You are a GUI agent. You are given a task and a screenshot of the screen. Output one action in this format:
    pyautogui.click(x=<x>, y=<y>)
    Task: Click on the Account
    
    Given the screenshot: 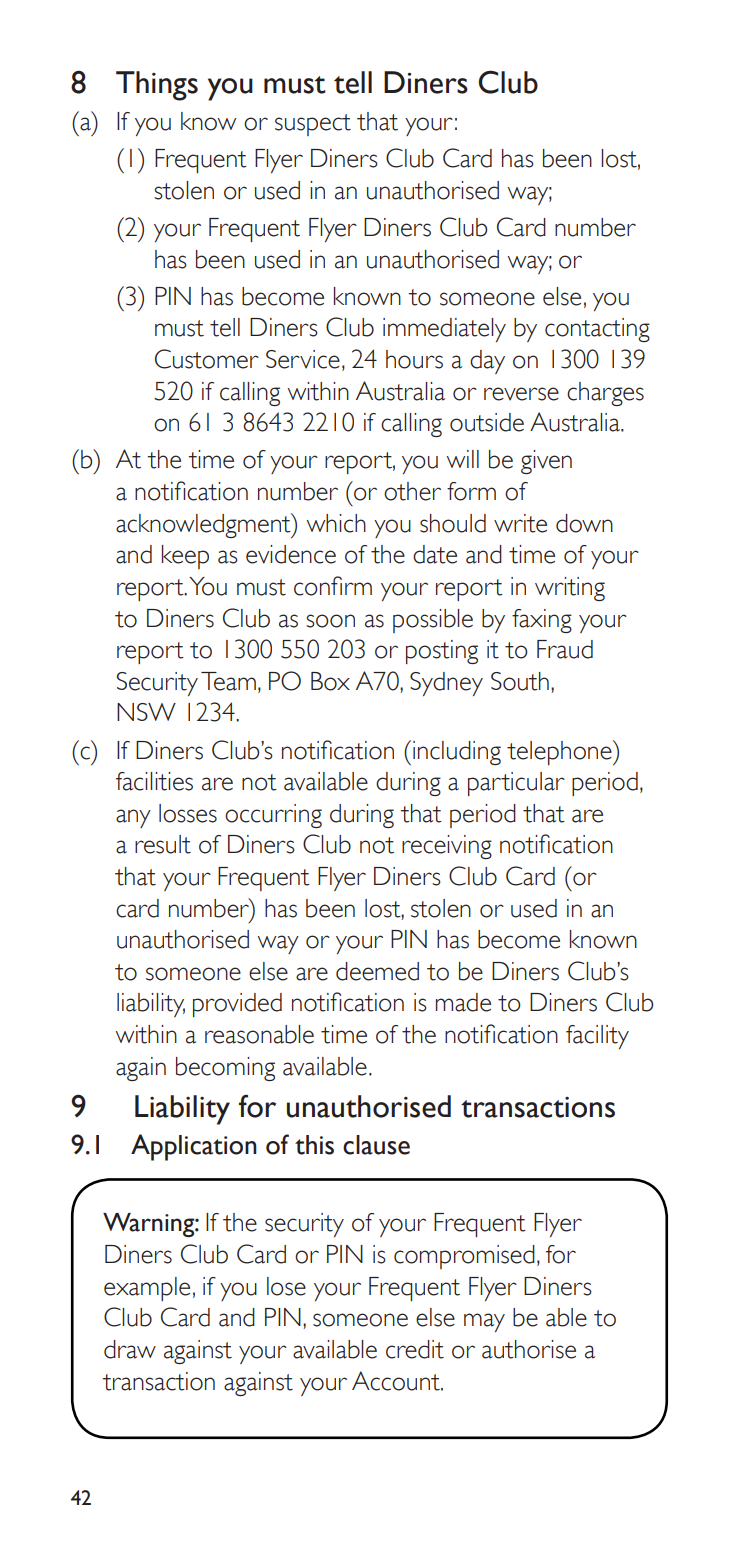 What is the action you would take?
    pyautogui.click(x=397, y=1381)
